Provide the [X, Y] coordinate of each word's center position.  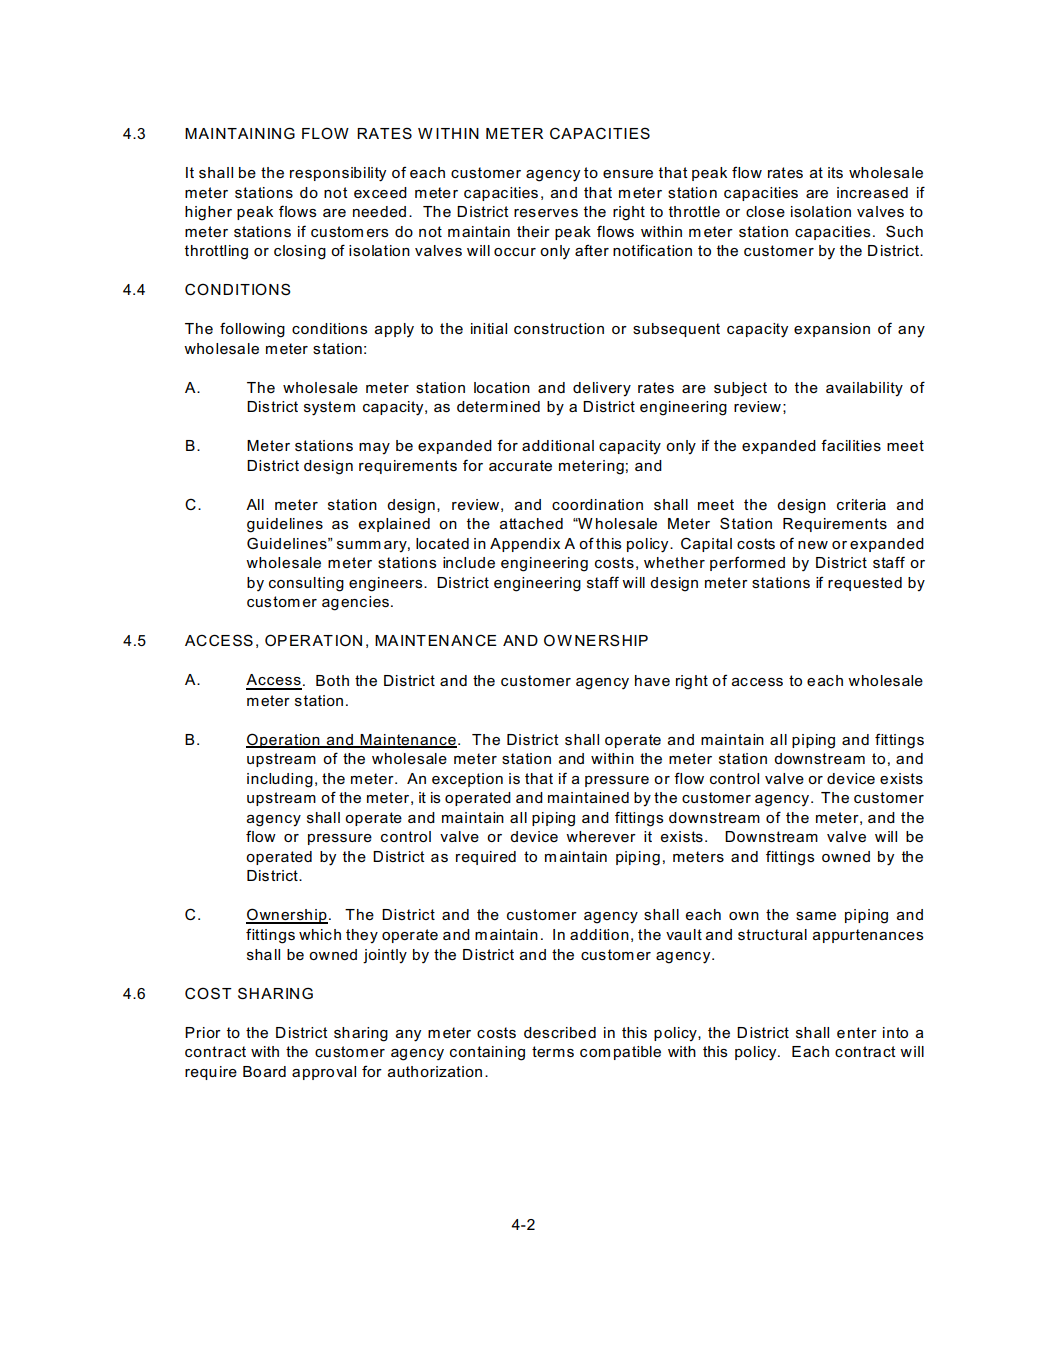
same [816, 916]
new [813, 545]
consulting [306, 584]
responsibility [338, 174]
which [320, 934]
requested [865, 584]
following [252, 330]
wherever [601, 836]
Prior [203, 1032]
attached [531, 523]
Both [332, 680]
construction [559, 328]
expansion [832, 330]
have [652, 680]
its [835, 173]
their [533, 231]
